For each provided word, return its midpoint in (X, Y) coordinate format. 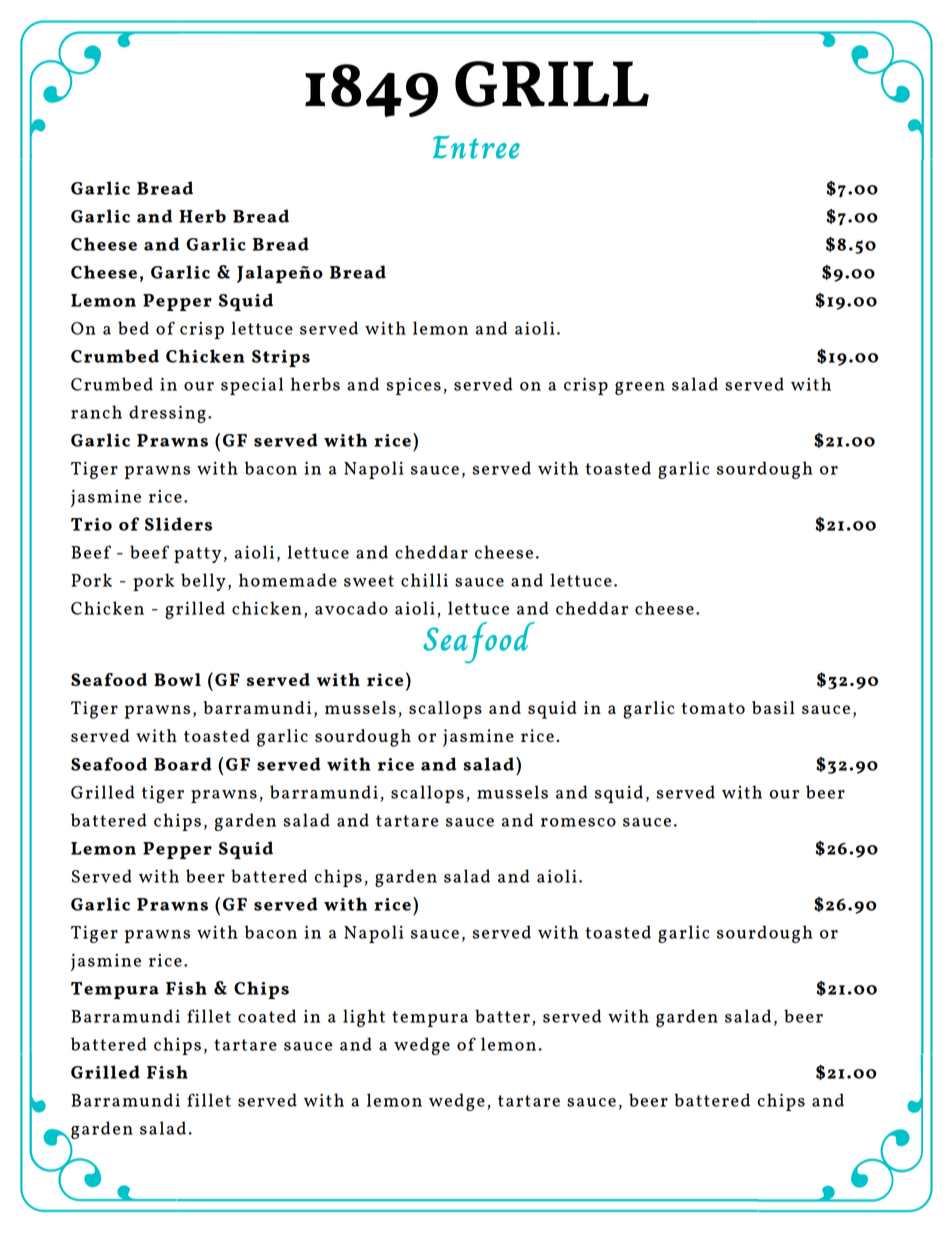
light (364, 1018)
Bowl (177, 679)
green (640, 388)
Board (183, 764)
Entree (476, 147)
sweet (369, 581)
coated (267, 1016)
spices (414, 386)
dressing (167, 414)
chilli (424, 580)
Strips (281, 358)
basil (773, 707)
